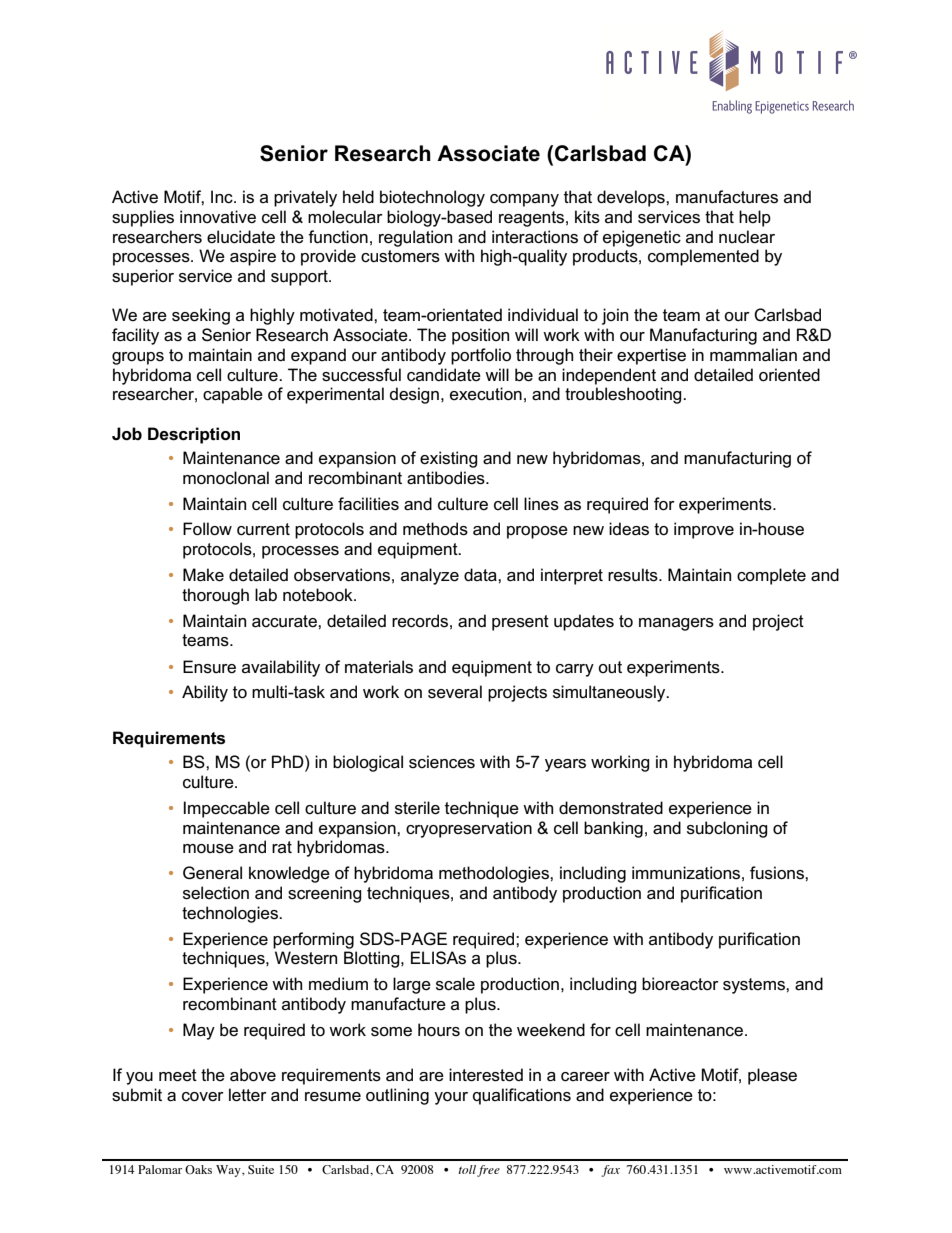 Image resolution: width=952 pixels, height=1233 pixels. I want to click on sterile, so click(417, 808).
